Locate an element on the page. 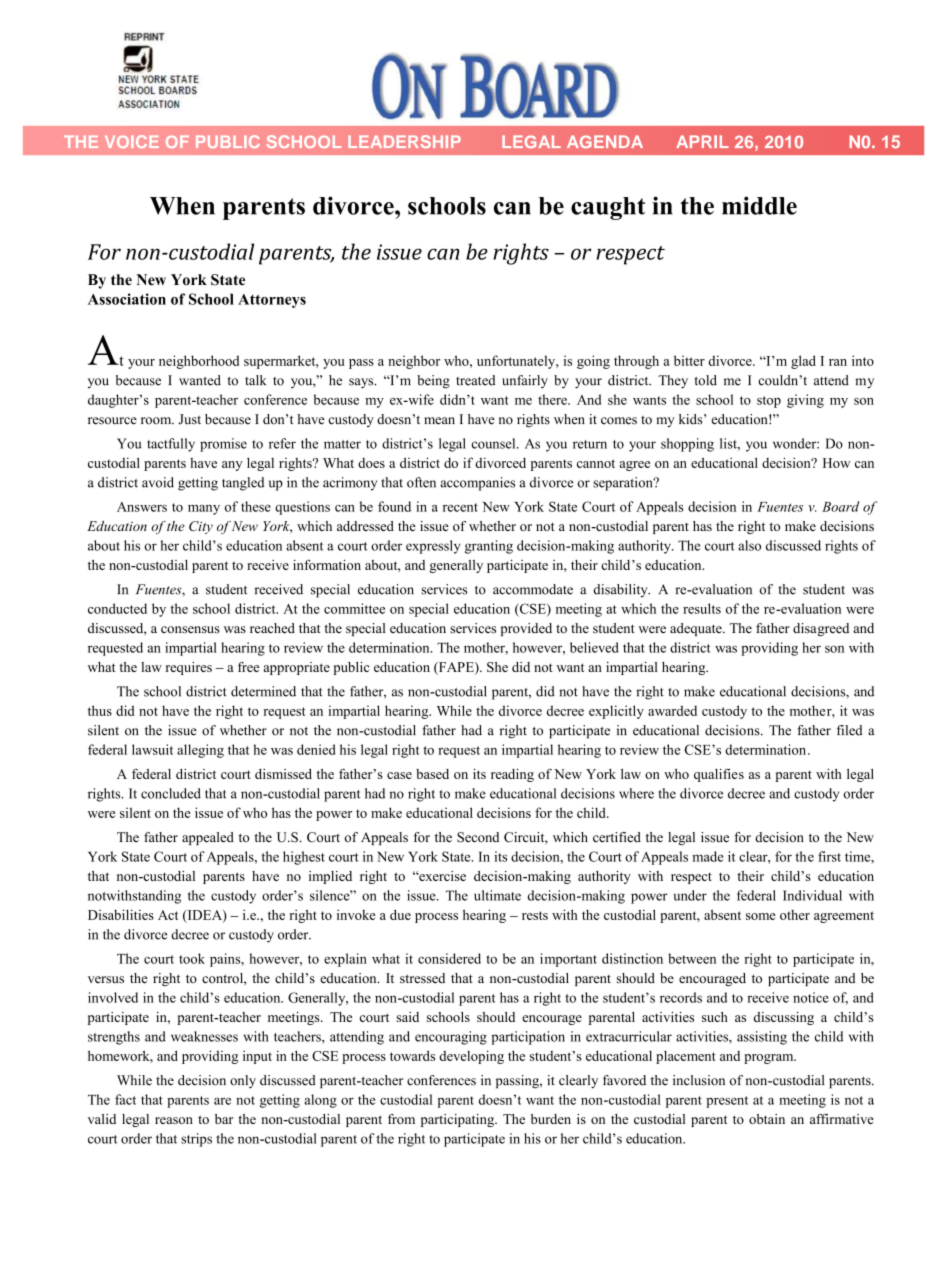  reason is located at coordinates (174, 1120).
